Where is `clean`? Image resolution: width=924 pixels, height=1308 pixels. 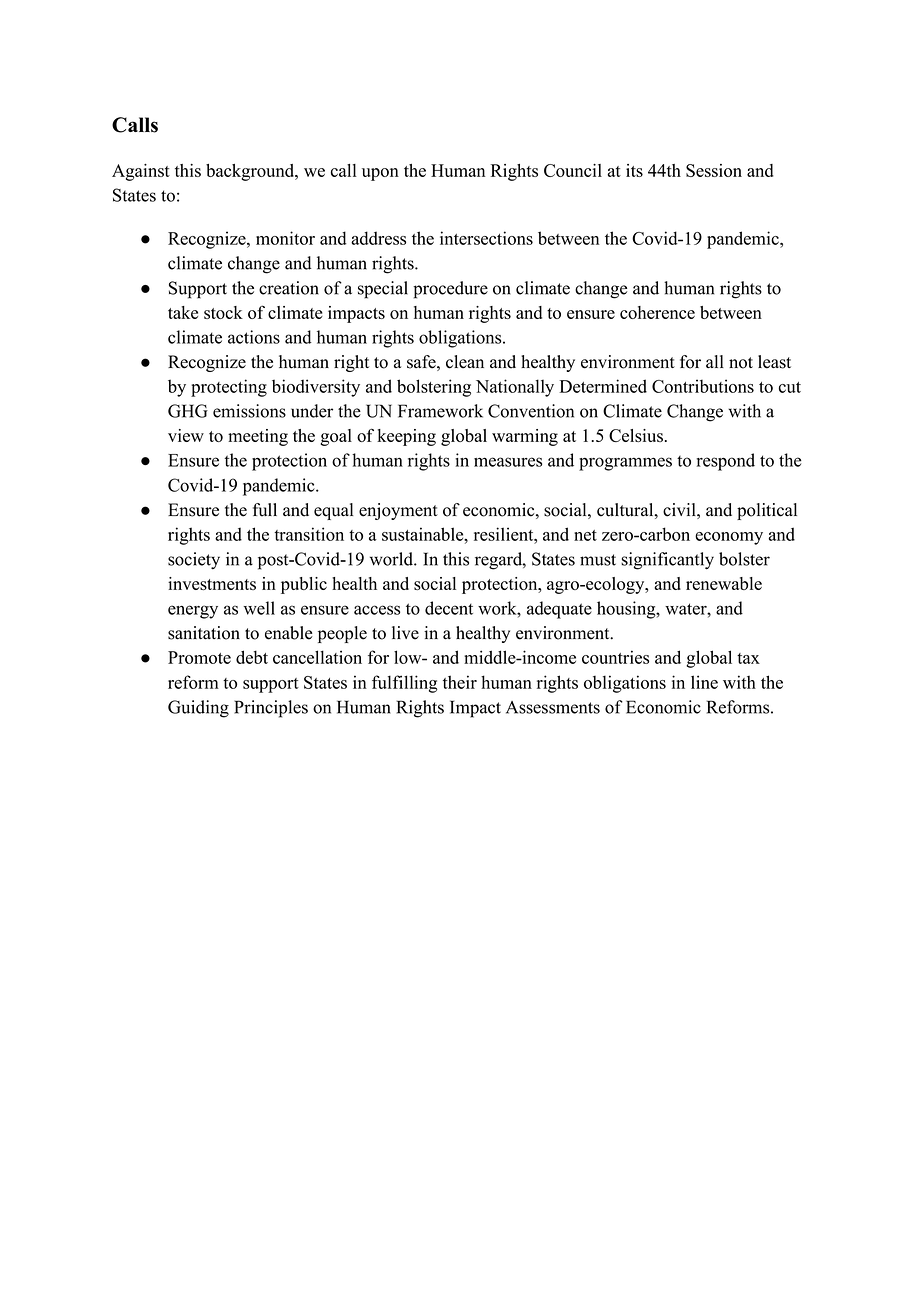 clean is located at coordinates (465, 362).
